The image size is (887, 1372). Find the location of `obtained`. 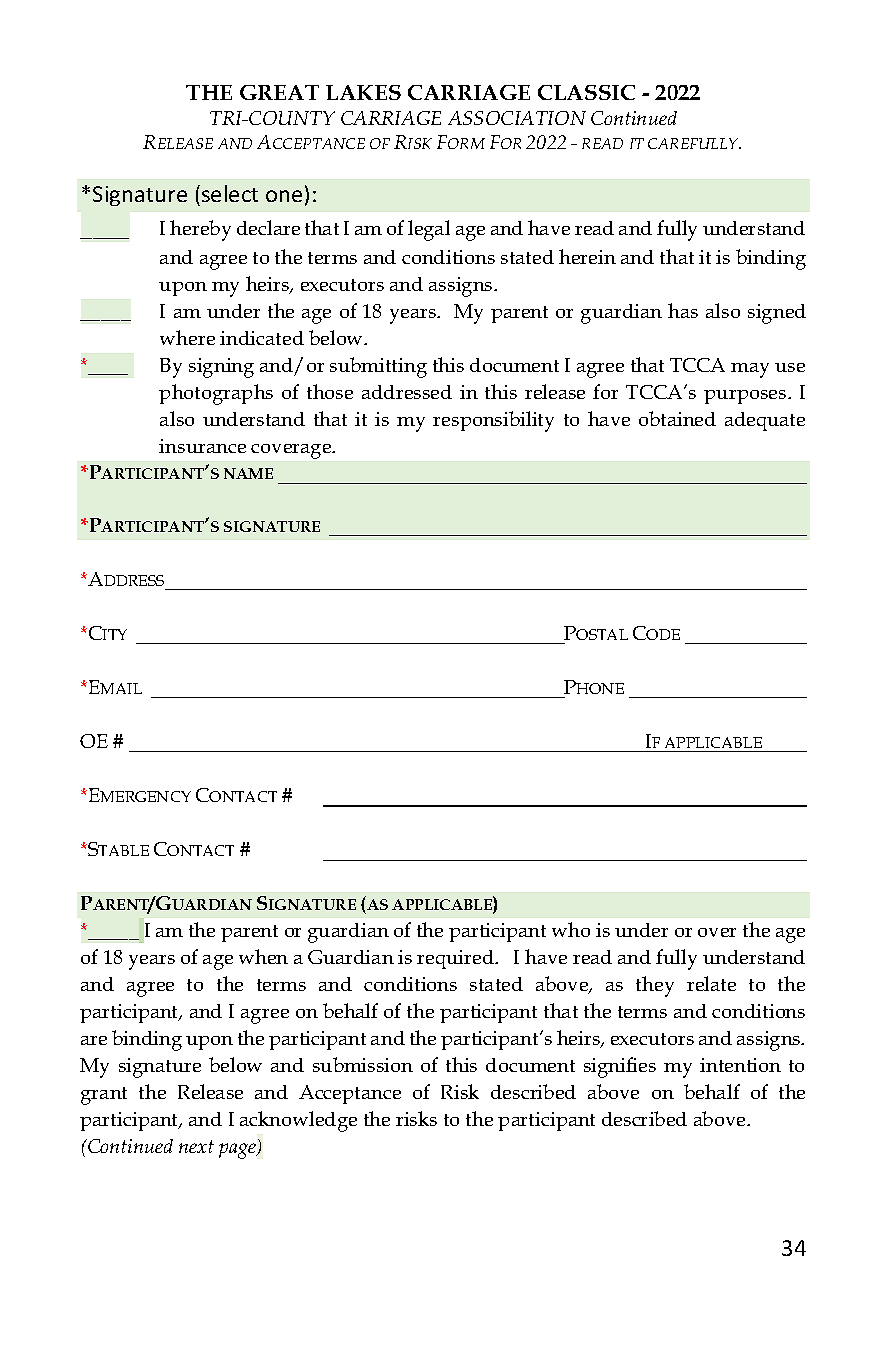

obtained is located at coordinates (677, 418).
